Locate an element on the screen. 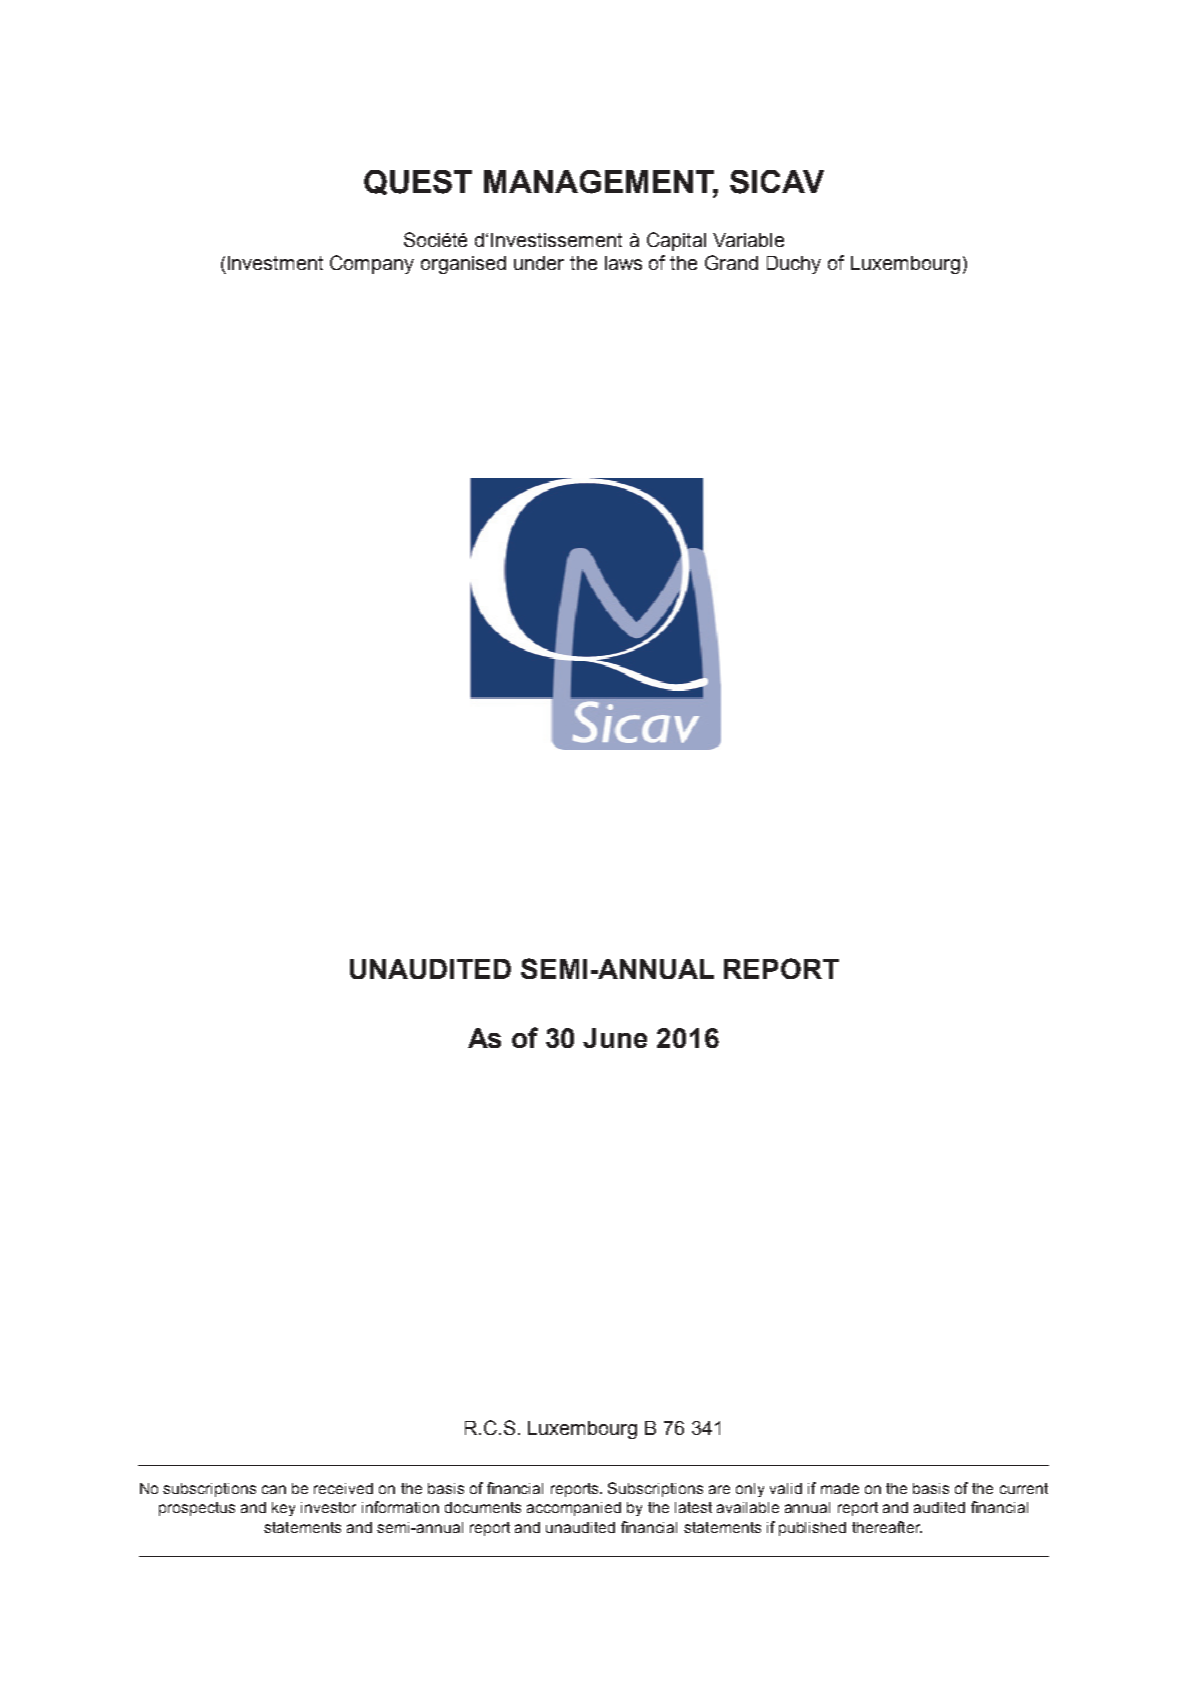 This screenshot has width=1188, height=1681. key is located at coordinates (283, 1509).
